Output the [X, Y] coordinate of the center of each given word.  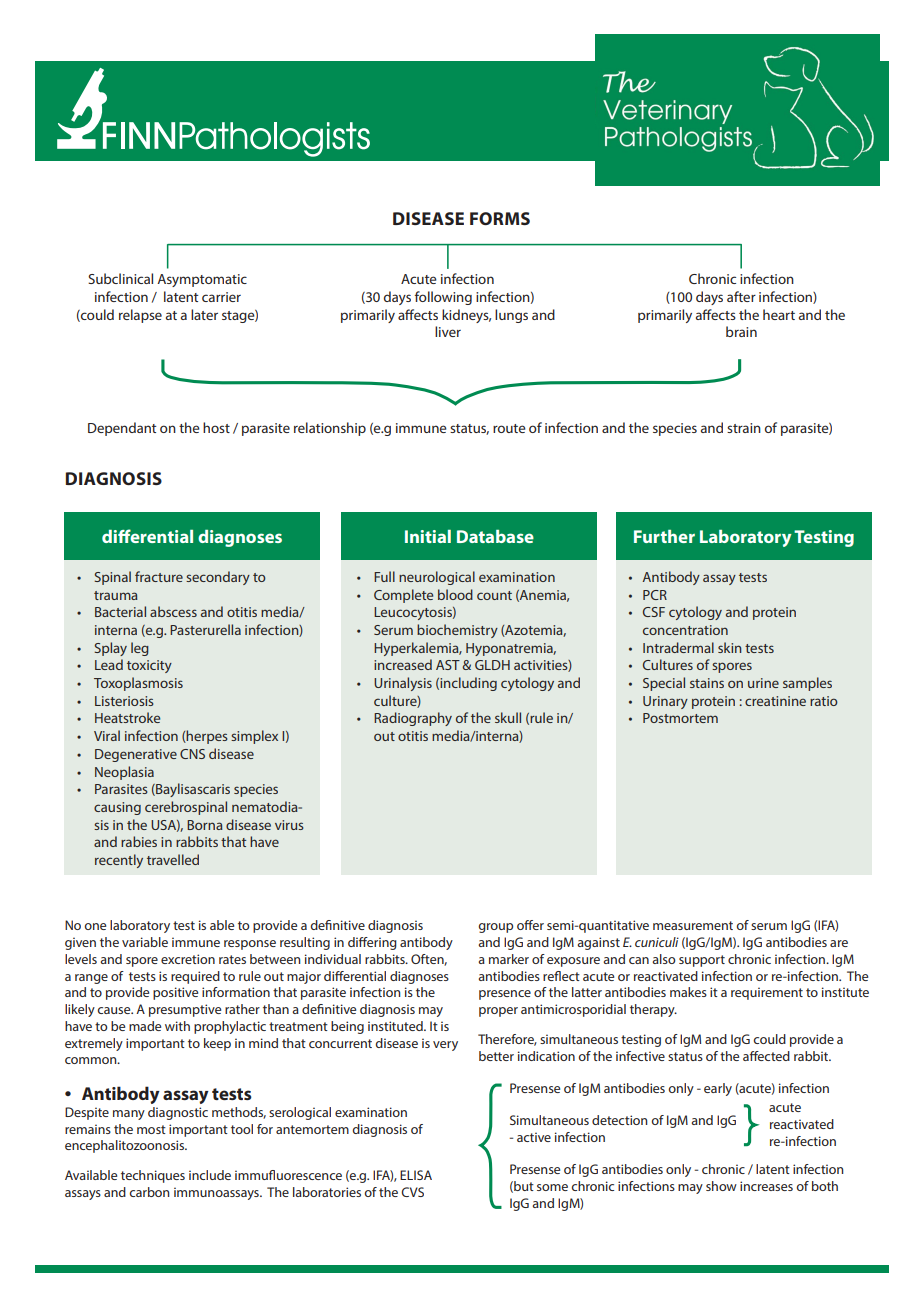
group [495, 928]
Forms [500, 218]
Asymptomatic [202, 280]
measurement [693, 925]
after [741, 296]
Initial [428, 536]
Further [664, 536]
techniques [153, 1176]
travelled [173, 859]
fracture [159, 576]
